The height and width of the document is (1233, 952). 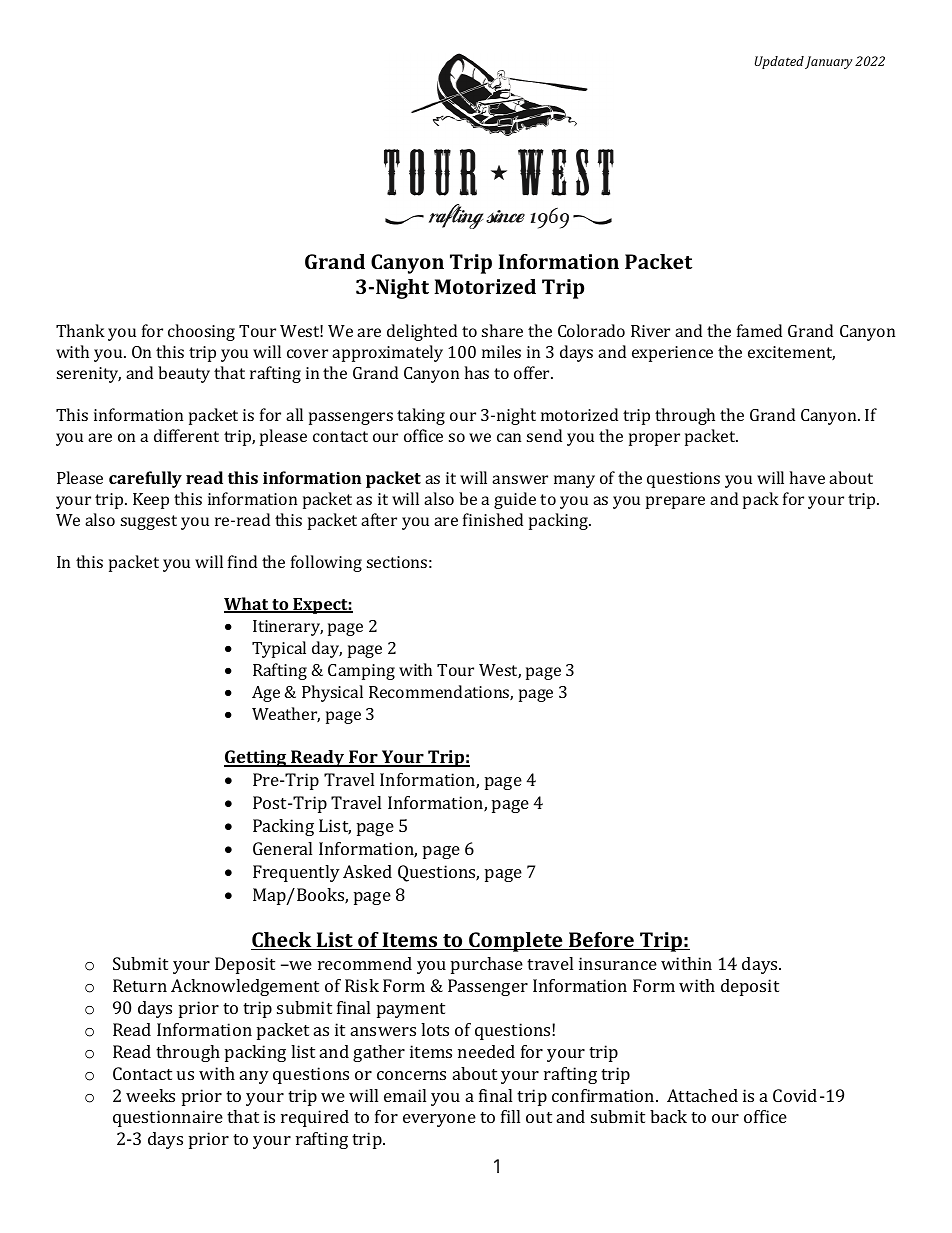 What do you see at coordinates (779, 62) in the document?
I see `Updated` at bounding box center [779, 62].
